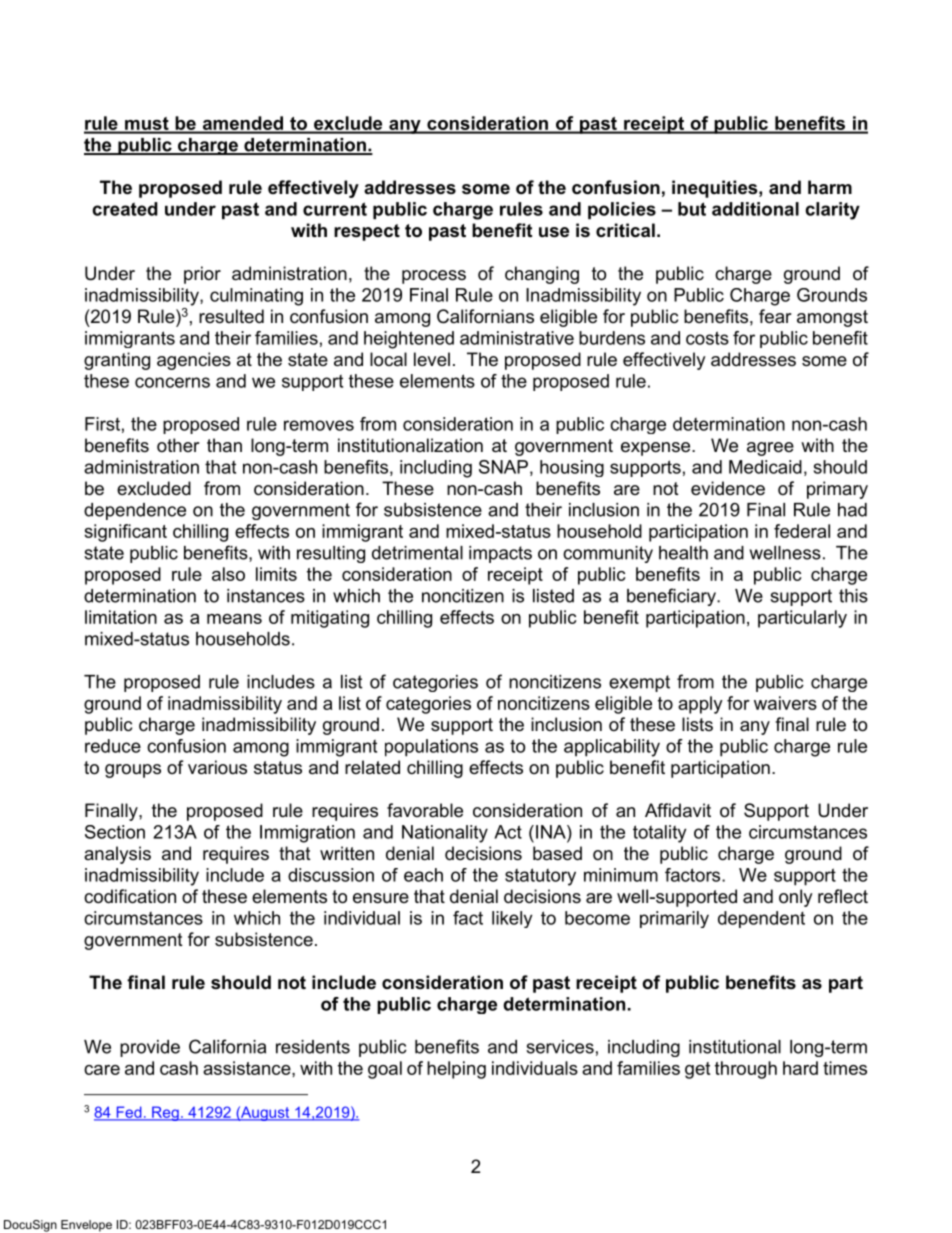 The width and height of the document is (952, 1233). What do you see at coordinates (125, 209) in the document?
I see `created` at bounding box center [125, 209].
